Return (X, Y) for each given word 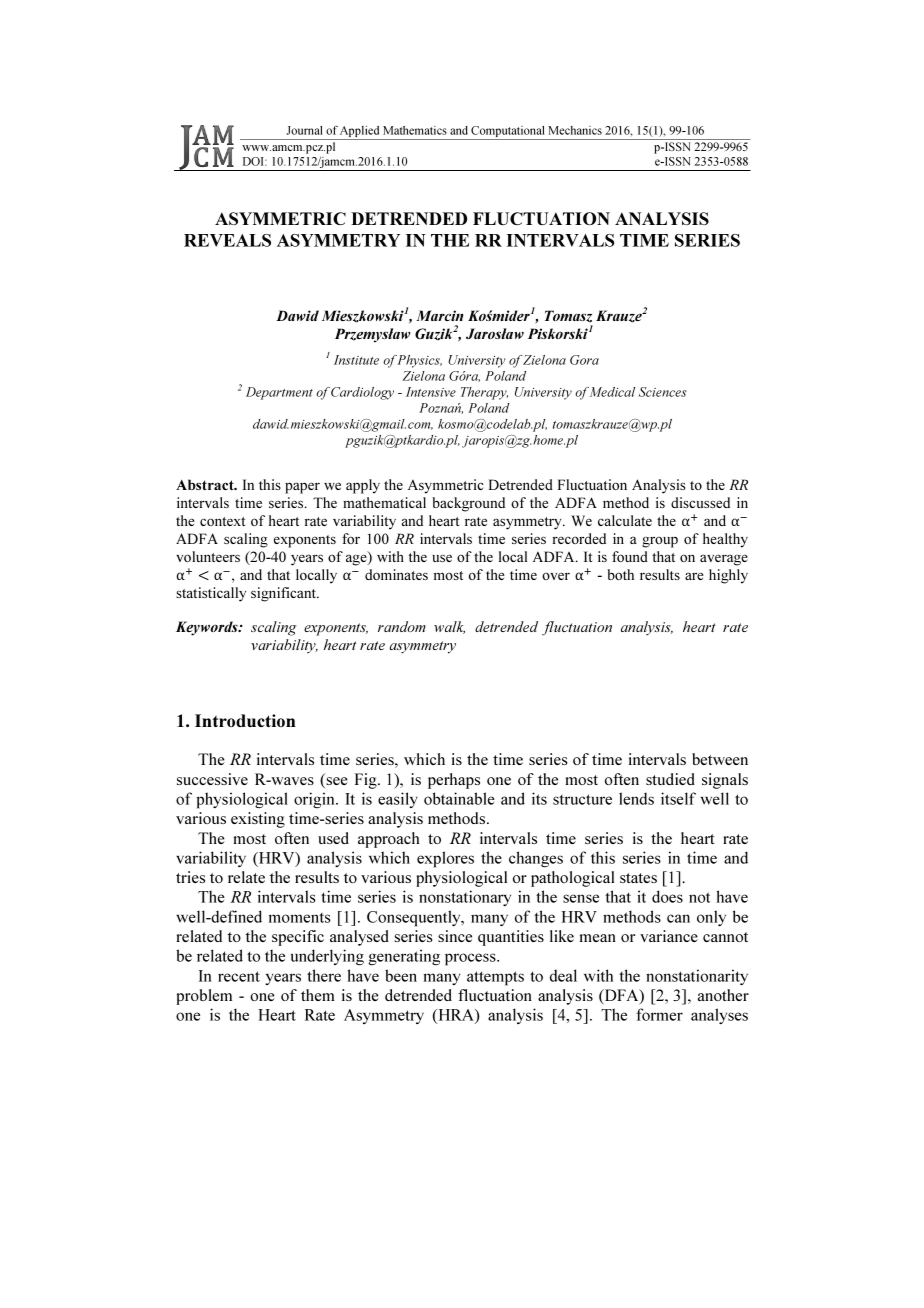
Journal (304, 130)
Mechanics (575, 130)
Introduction (245, 720)
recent (239, 976)
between (720, 759)
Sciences (663, 392)
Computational (508, 133)
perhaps (454, 781)
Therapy (484, 393)
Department (279, 393)
